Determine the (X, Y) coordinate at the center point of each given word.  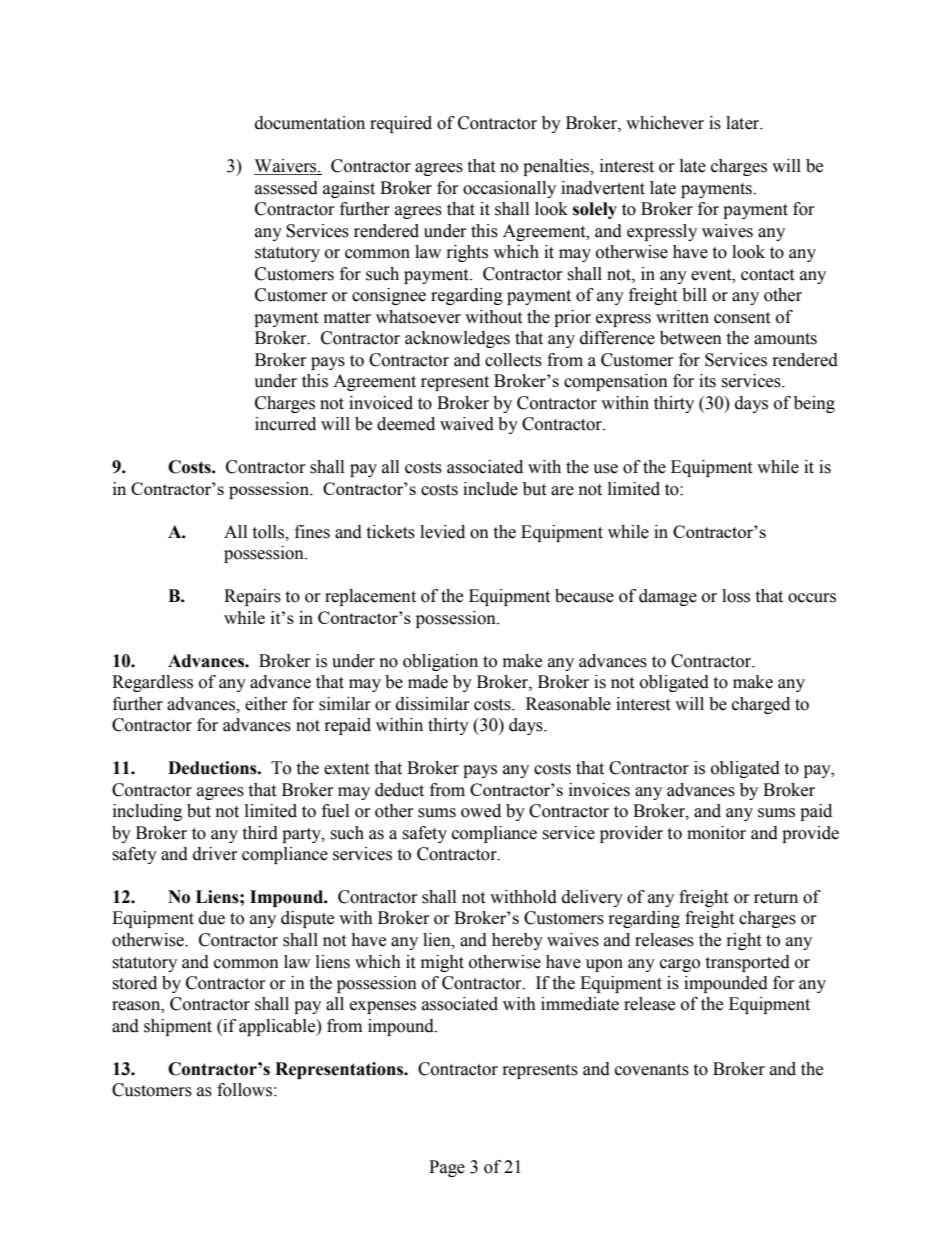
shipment (178, 1027)
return (776, 898)
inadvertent (603, 188)
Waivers (286, 167)
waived (467, 424)
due (212, 918)
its (707, 381)
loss (736, 596)
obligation (440, 662)
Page (447, 1168)
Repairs (252, 597)
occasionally (509, 189)
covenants (652, 1070)
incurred (285, 424)
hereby (517, 941)
